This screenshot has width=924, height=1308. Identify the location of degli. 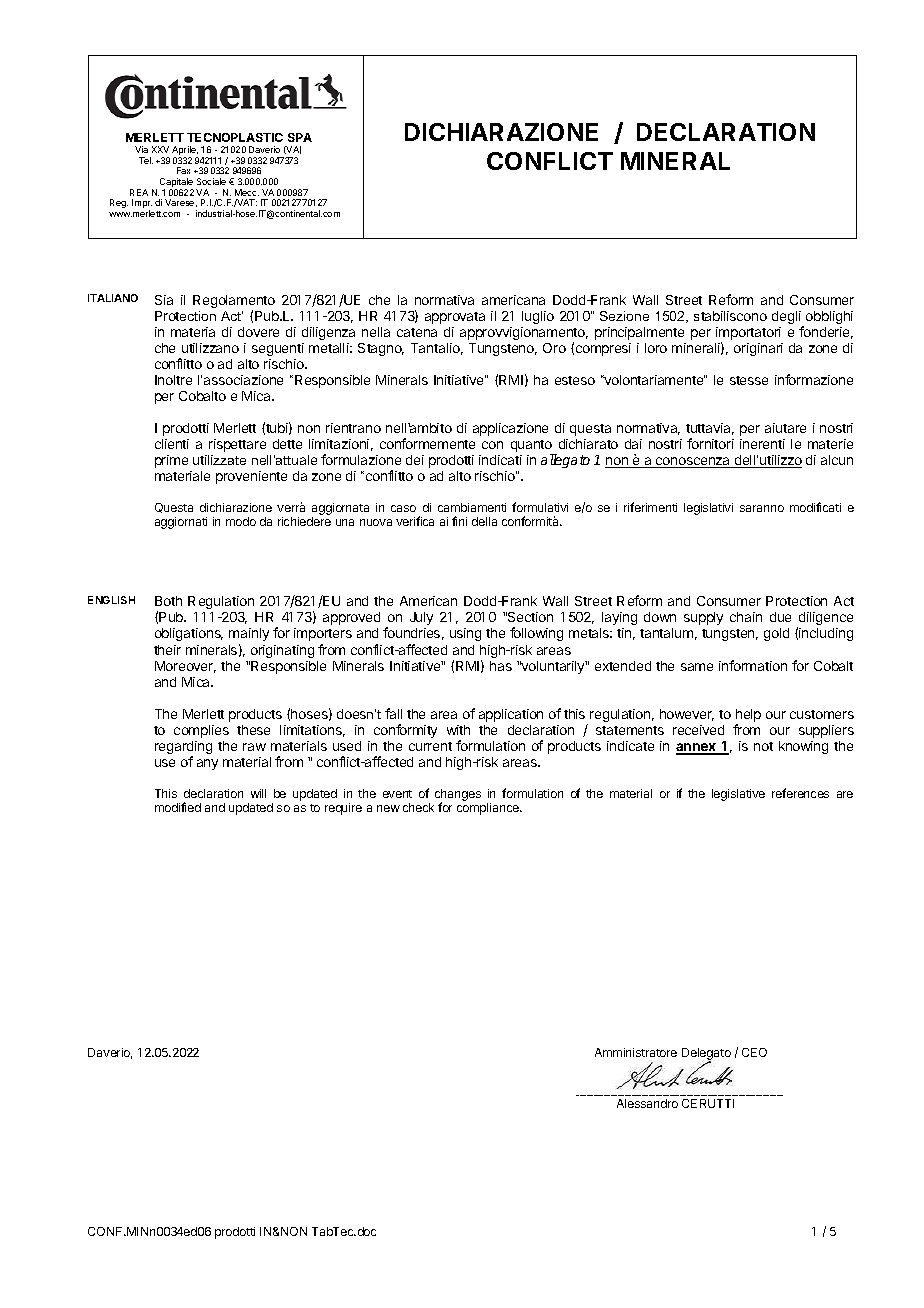
(787, 319).
